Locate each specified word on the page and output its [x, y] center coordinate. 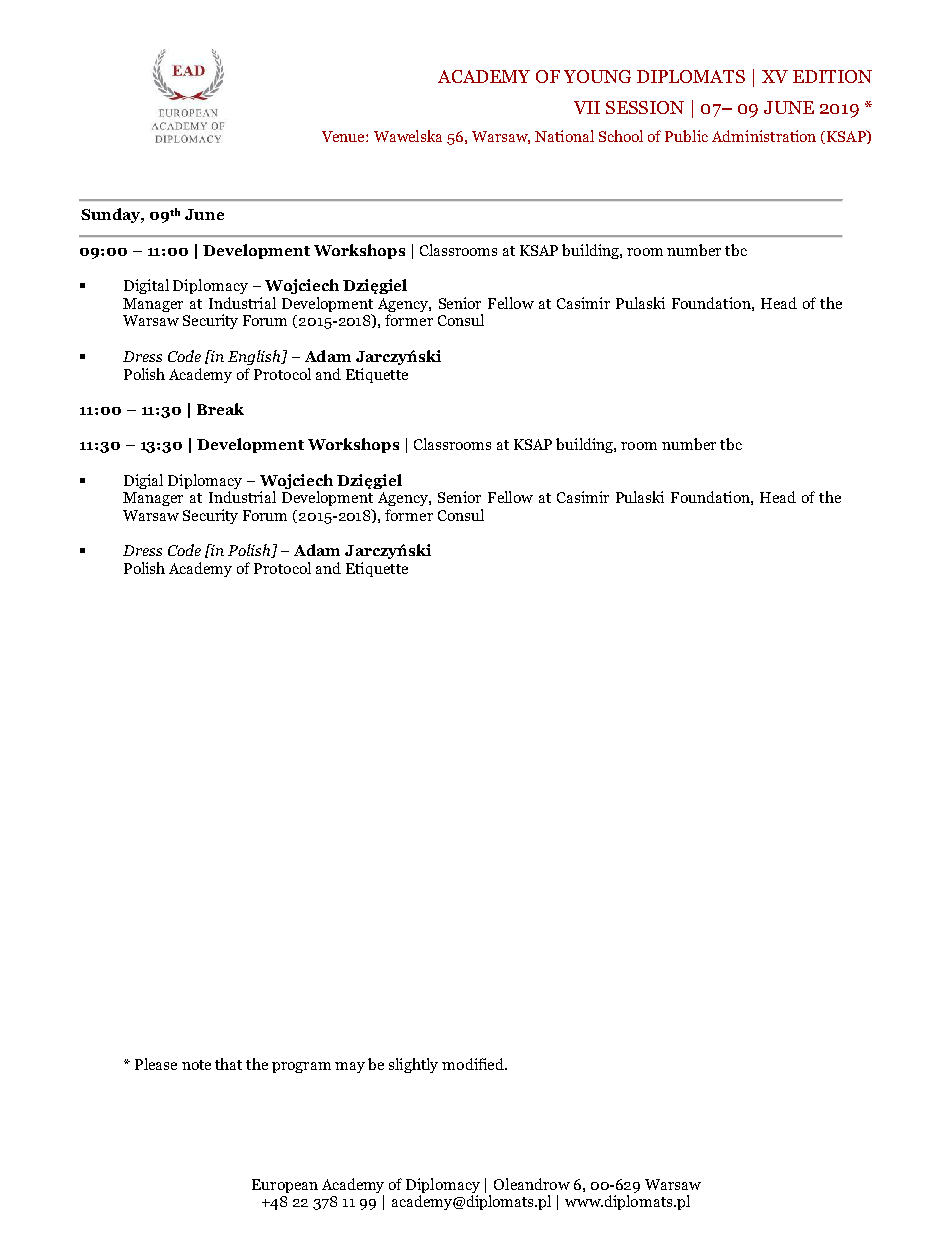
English [255, 357]
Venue [344, 136]
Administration [764, 136]
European [285, 1186]
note [196, 1065]
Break [220, 409]
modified [474, 1064]
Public [686, 136]
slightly [413, 1065]
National [564, 136]
